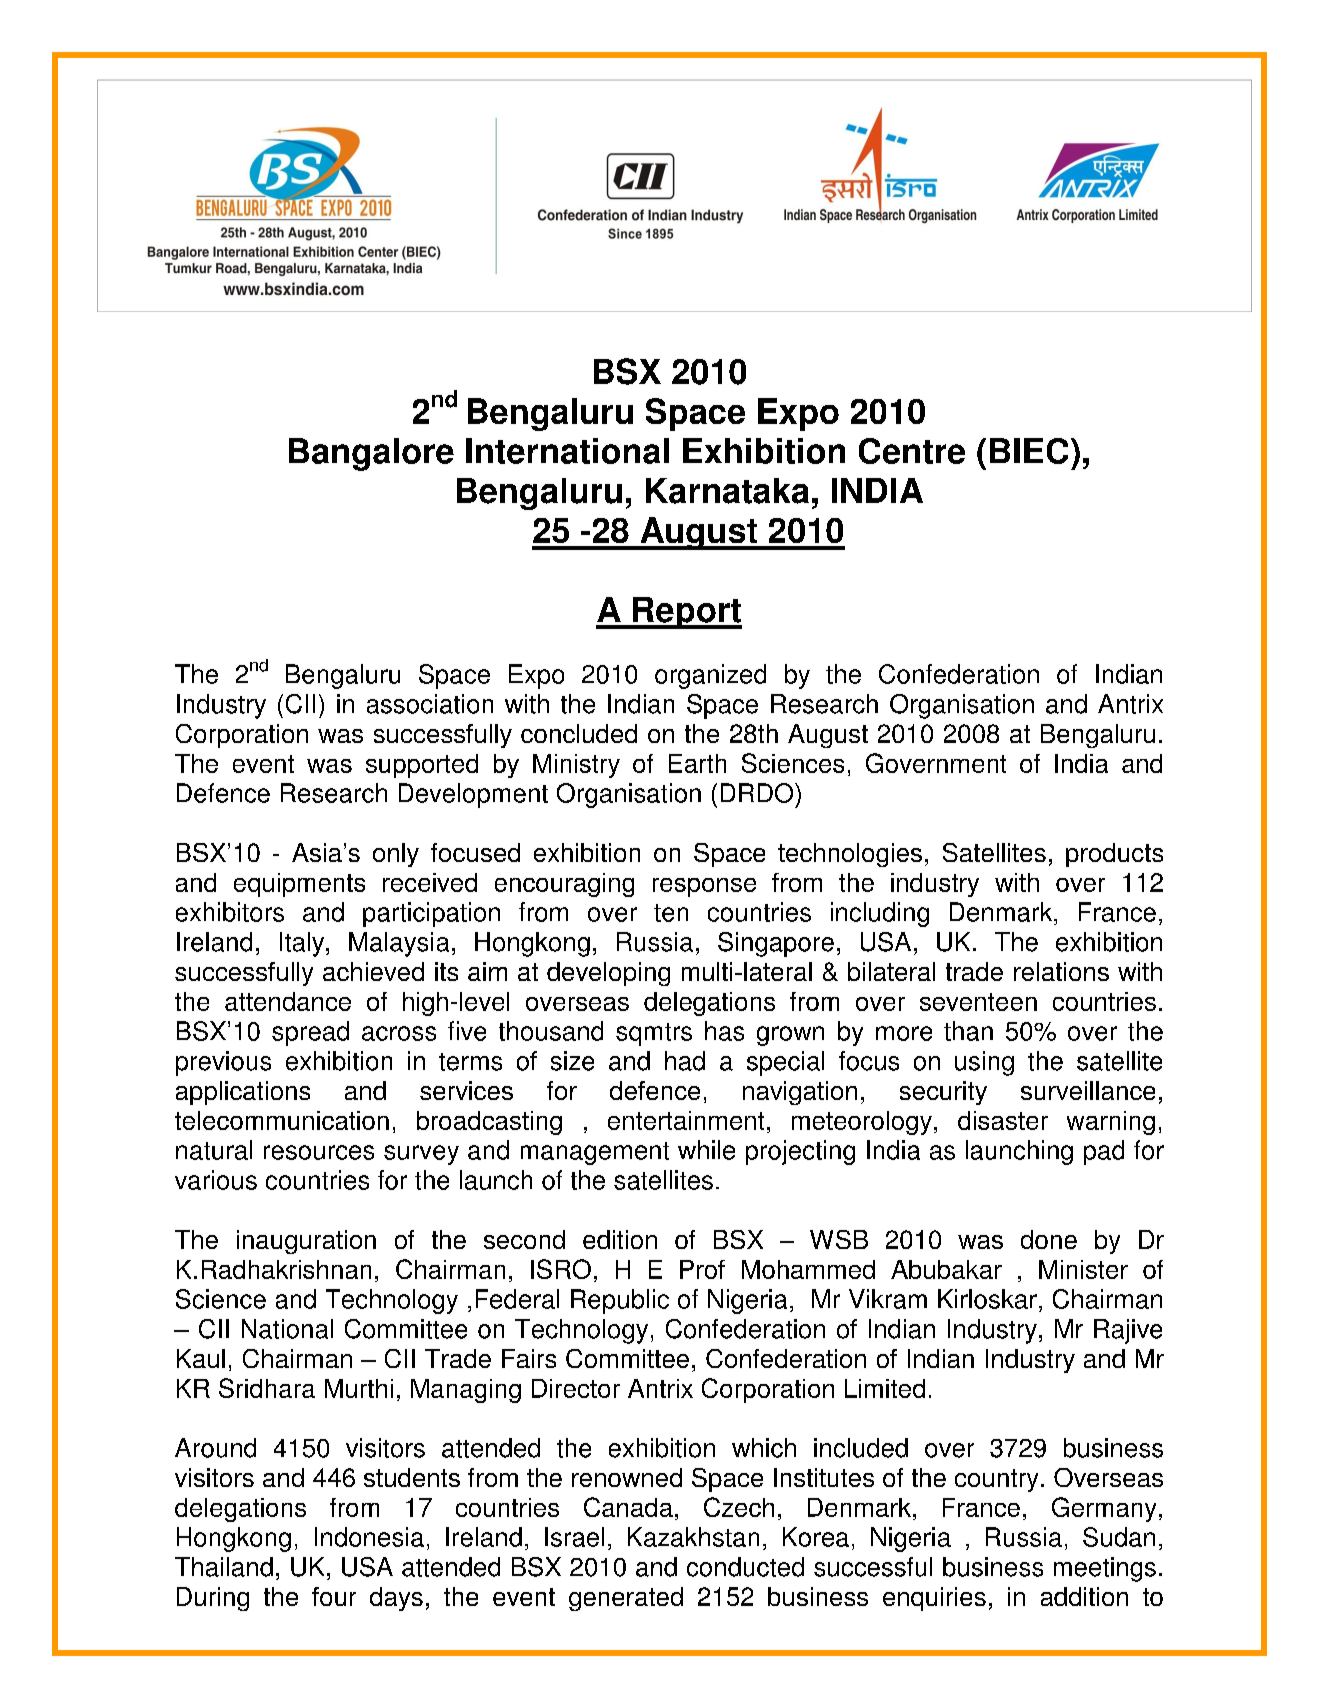 The height and width of the screenshot is (1708, 1319). Describe the element at coordinates (306, 1242) in the screenshot. I see `inauguration` at that location.
